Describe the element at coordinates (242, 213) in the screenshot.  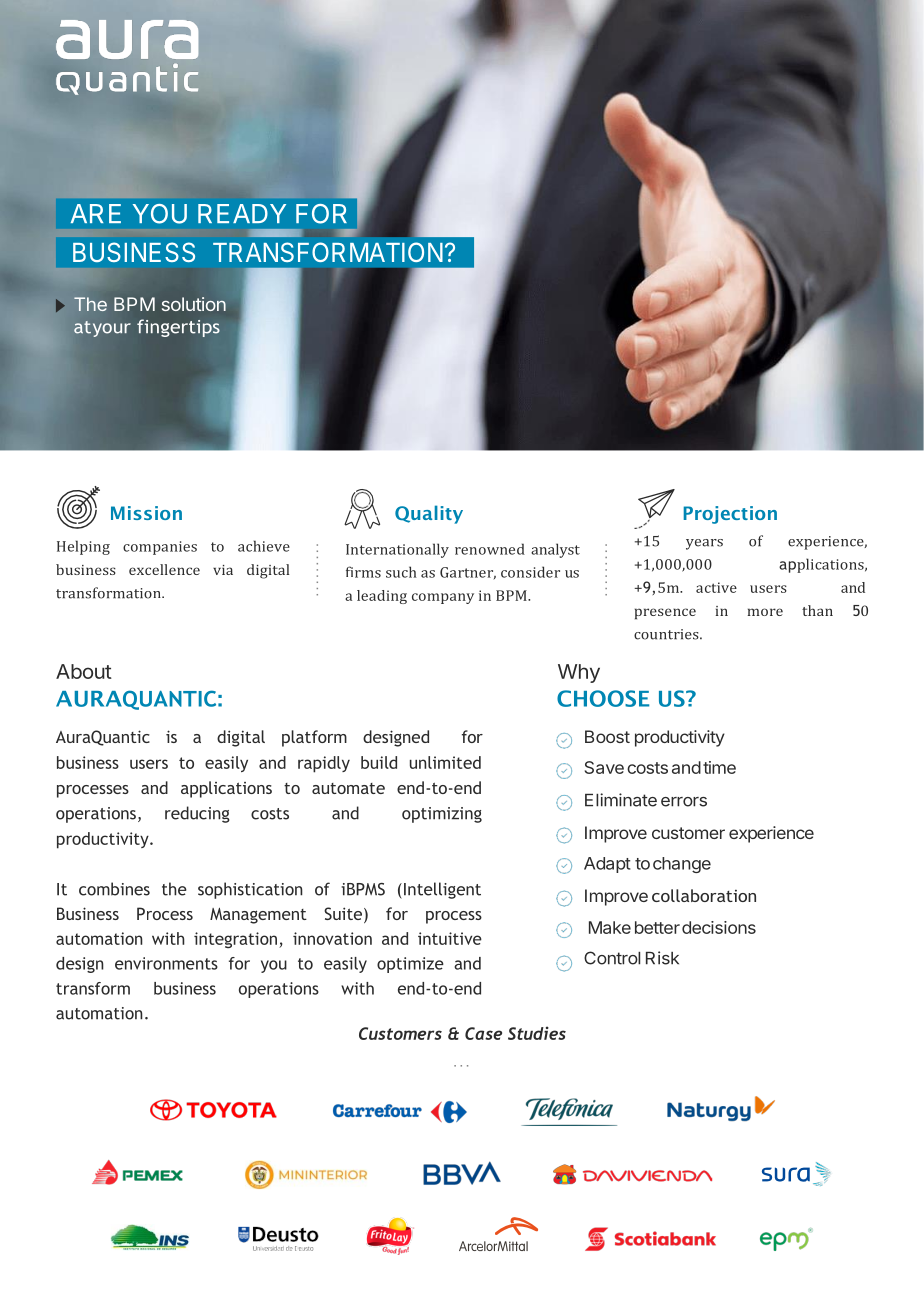
I see `READY` at that location.
